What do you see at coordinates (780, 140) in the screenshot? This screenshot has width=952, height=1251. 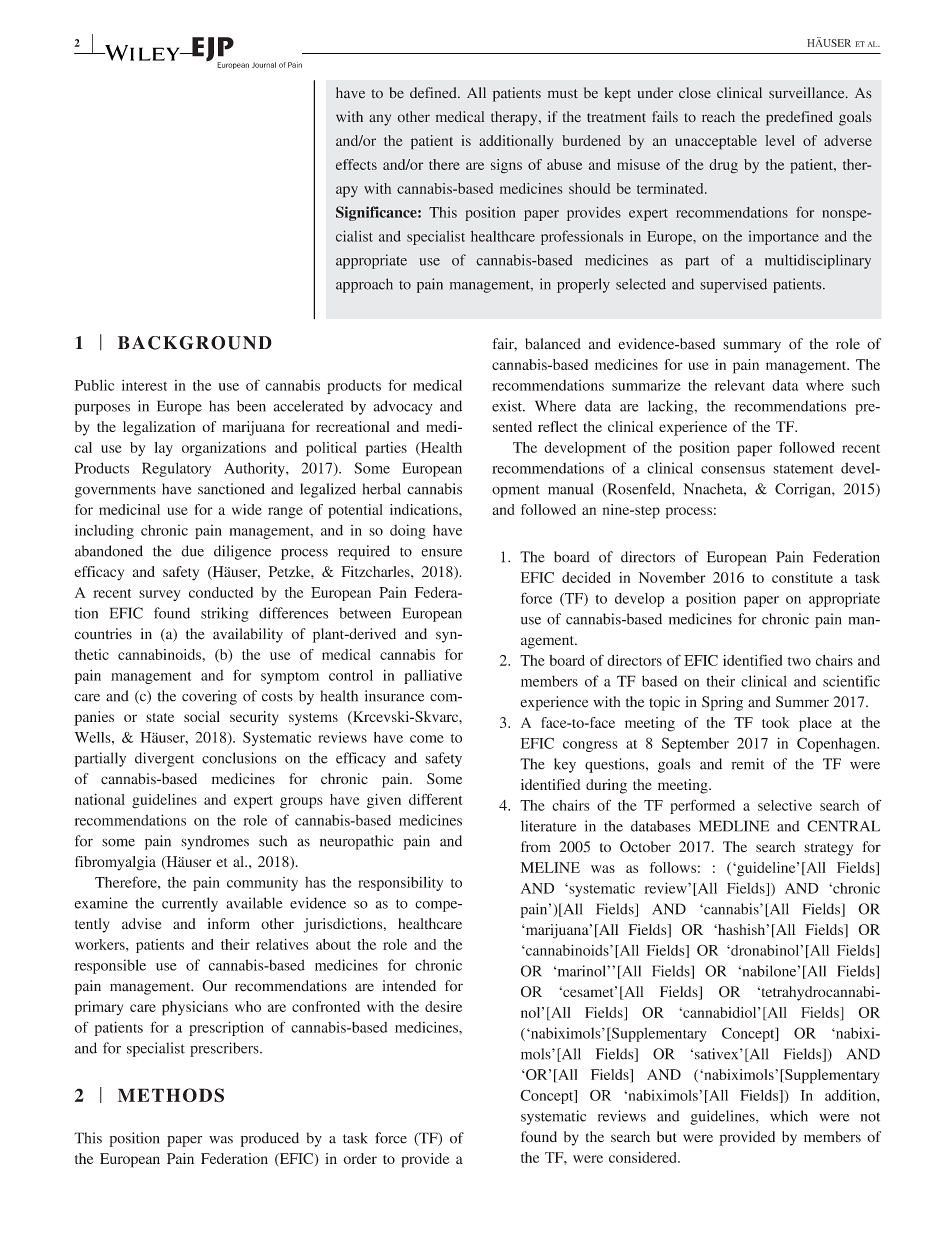 I see `level` at bounding box center [780, 140].
